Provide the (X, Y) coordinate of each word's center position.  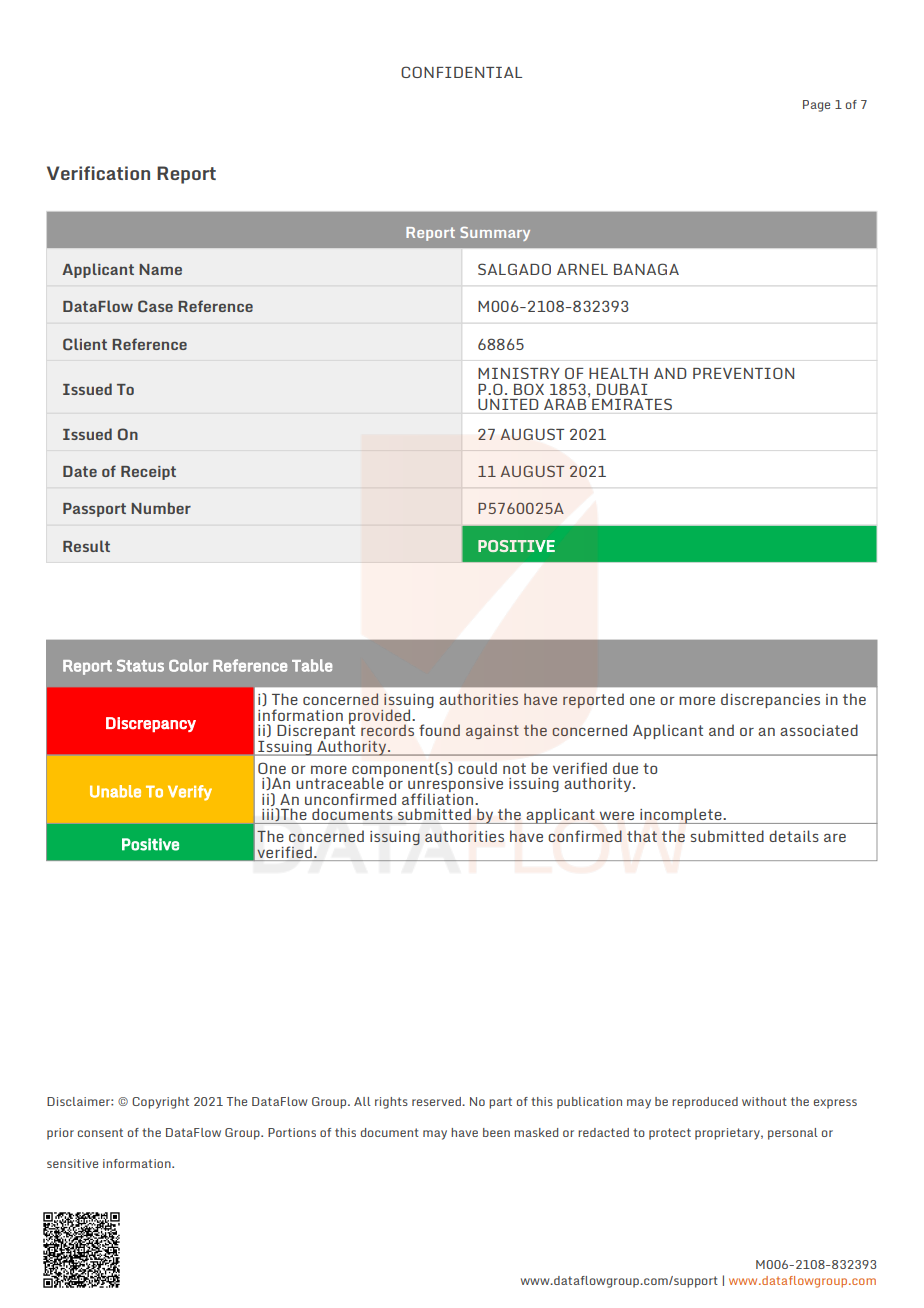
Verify (190, 793)
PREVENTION (743, 373)
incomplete (681, 816)
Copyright (160, 1103)
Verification (98, 173)
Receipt (148, 473)
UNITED (508, 404)
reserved (437, 1101)
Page (816, 106)
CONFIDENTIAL (461, 72)
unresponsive (455, 786)
